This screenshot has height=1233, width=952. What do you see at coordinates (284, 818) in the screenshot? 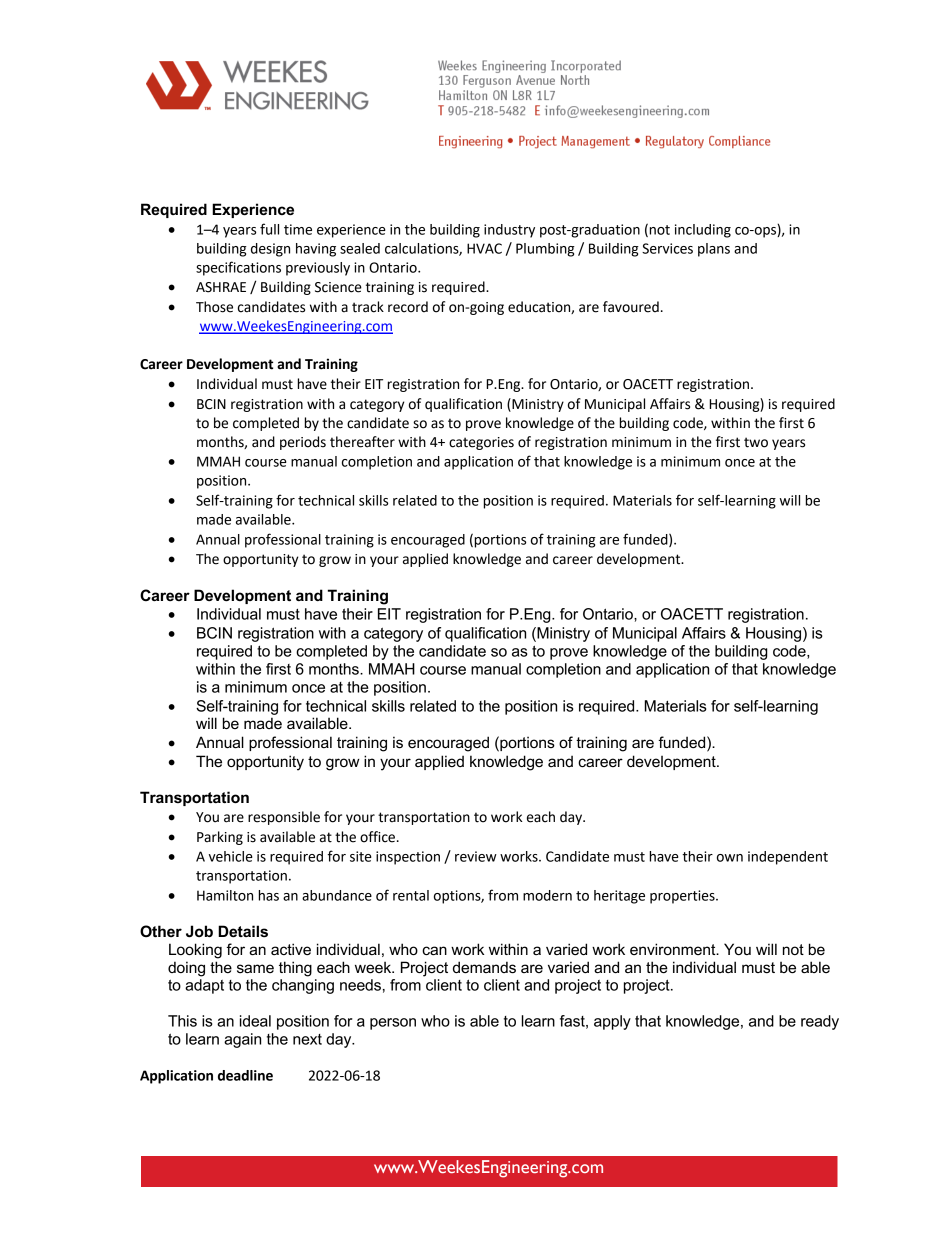
I see `responsible` at bounding box center [284, 818].
